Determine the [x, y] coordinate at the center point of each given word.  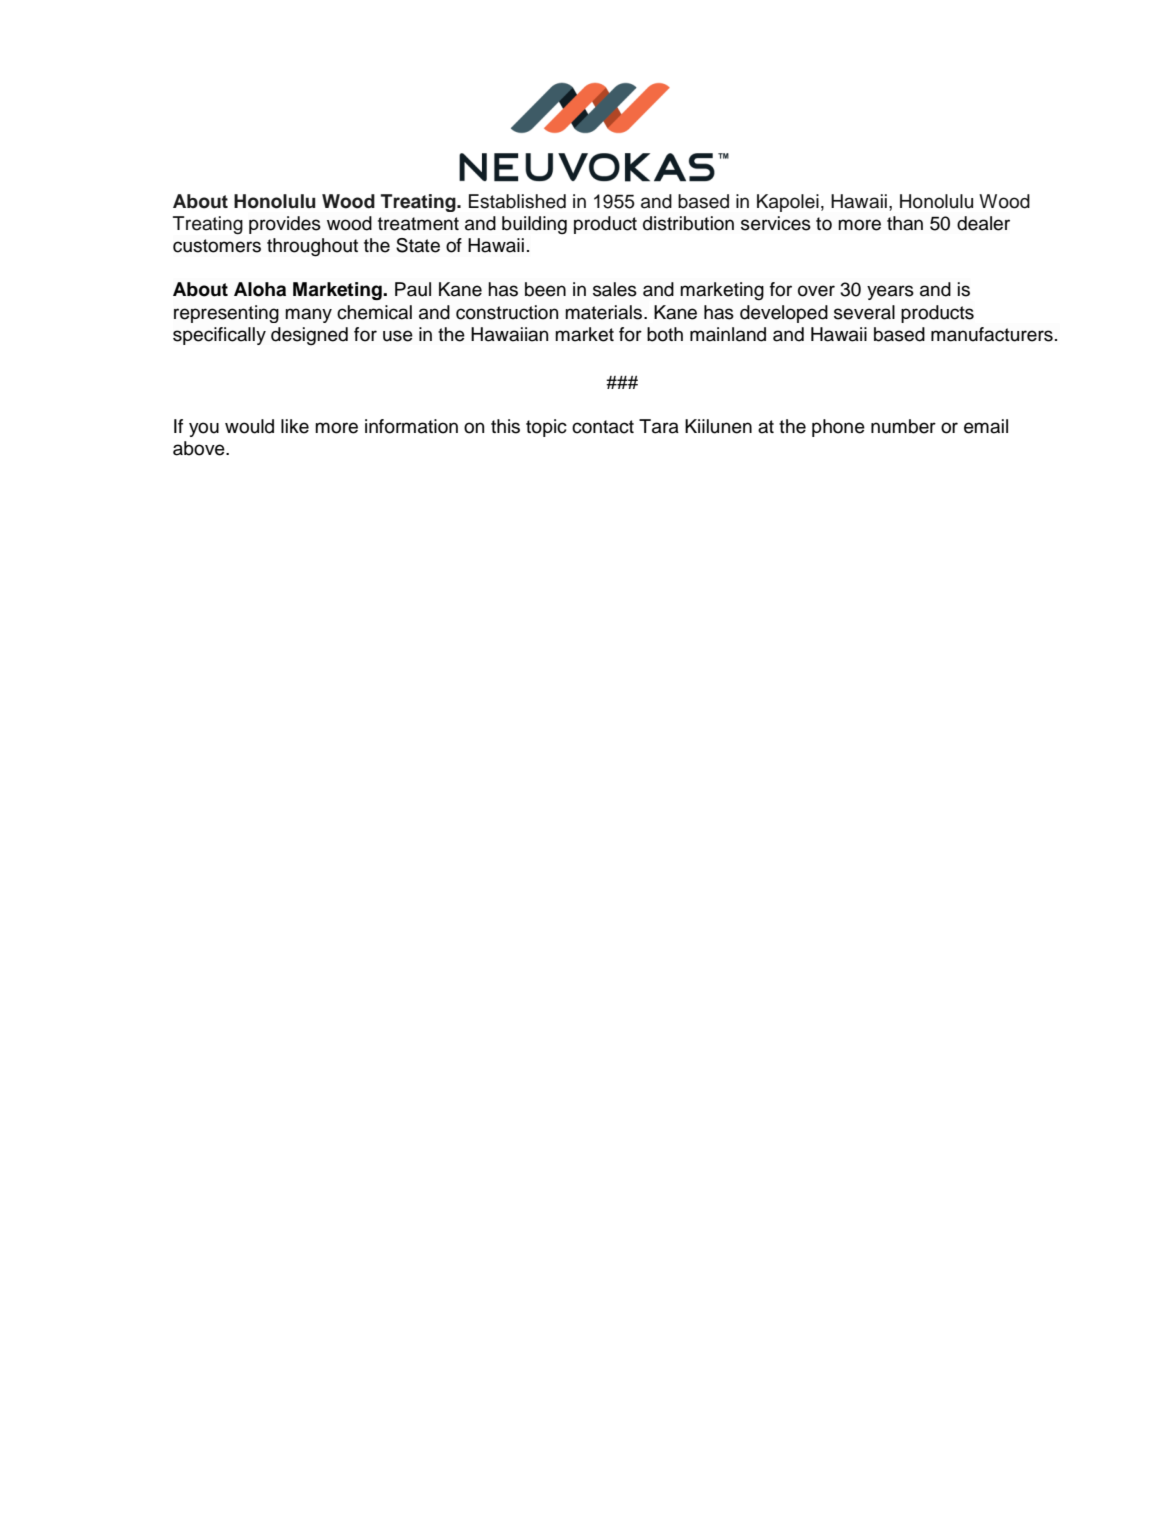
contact [603, 427]
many [308, 315]
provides [285, 225]
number [903, 426]
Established [517, 201]
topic [546, 428]
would [249, 426]
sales [615, 289]
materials [603, 312]
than [905, 223]
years [890, 292]
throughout [312, 247]
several [864, 312]
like [295, 426]
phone [838, 428]
